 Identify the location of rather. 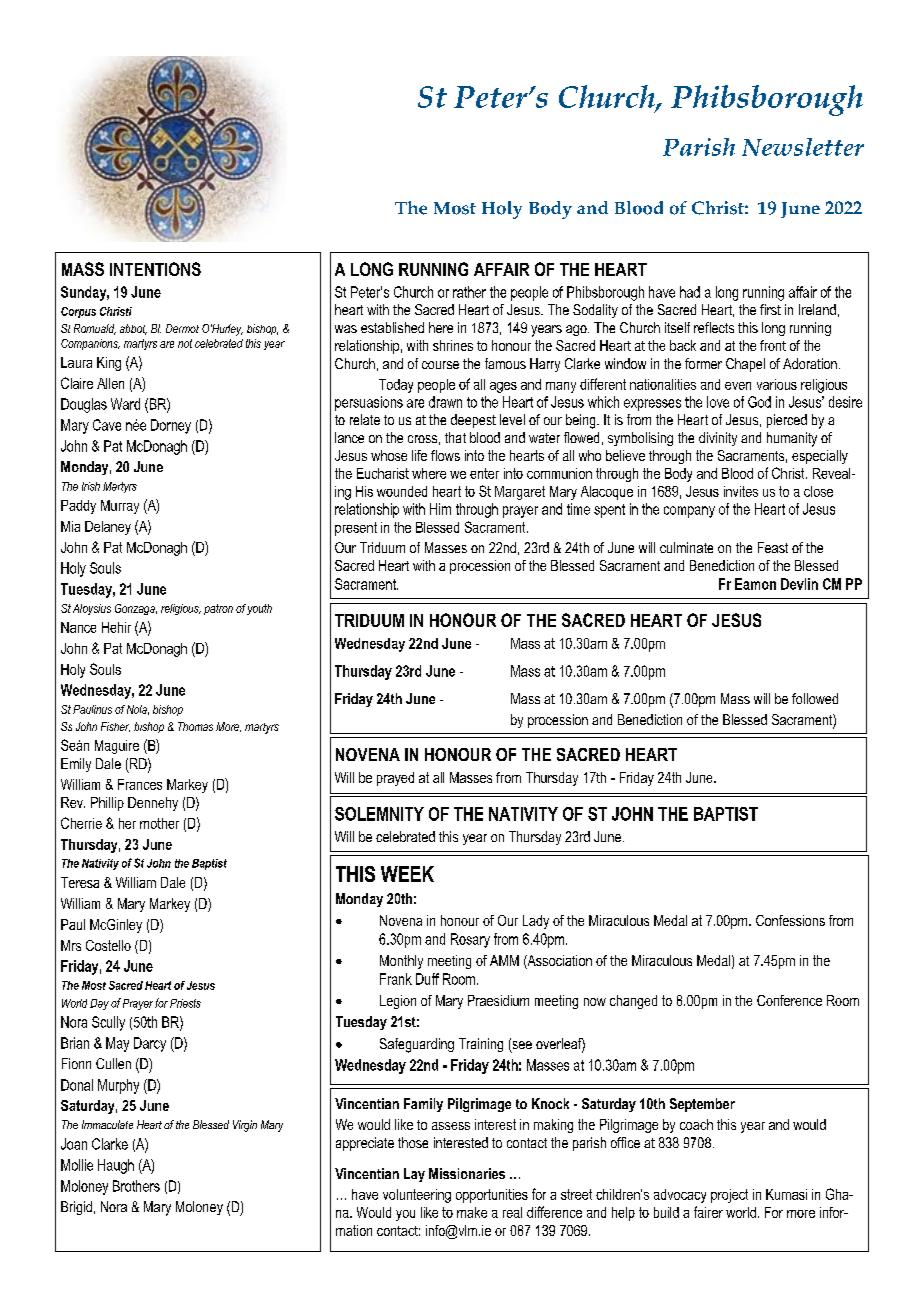
(469, 292).
